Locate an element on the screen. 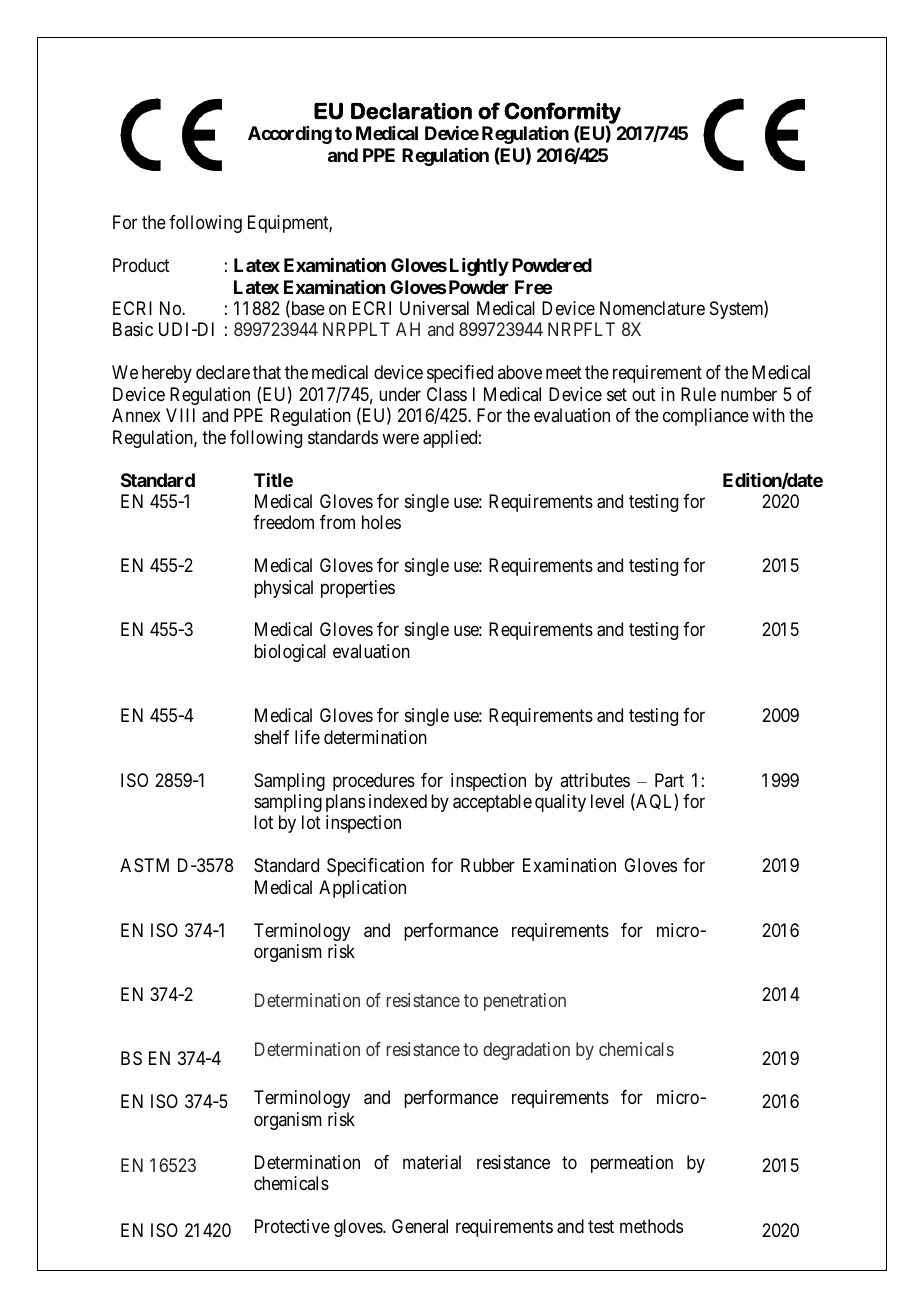 Image resolution: width=924 pixels, height=1308 pixels. Declaration is located at coordinates (411, 111).
